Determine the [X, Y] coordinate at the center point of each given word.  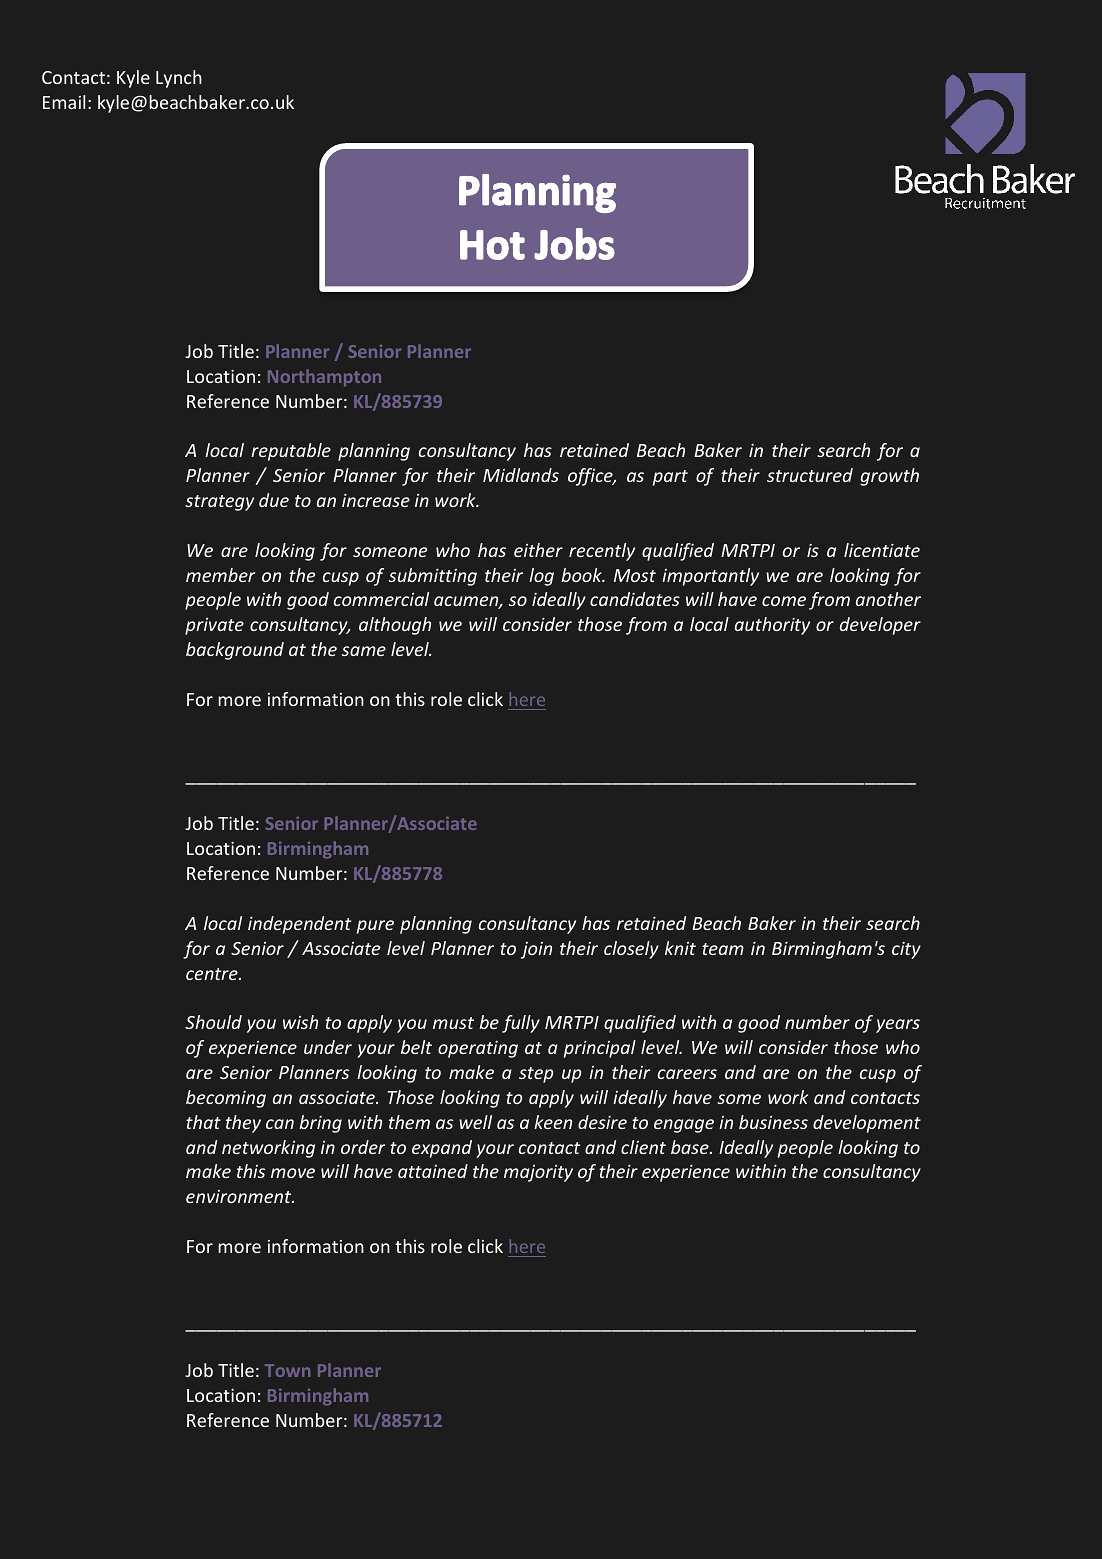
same [364, 651]
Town [287, 1370]
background [235, 651]
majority [538, 1173]
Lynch [179, 79]
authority [772, 626]
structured [810, 475]
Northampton [324, 378]
